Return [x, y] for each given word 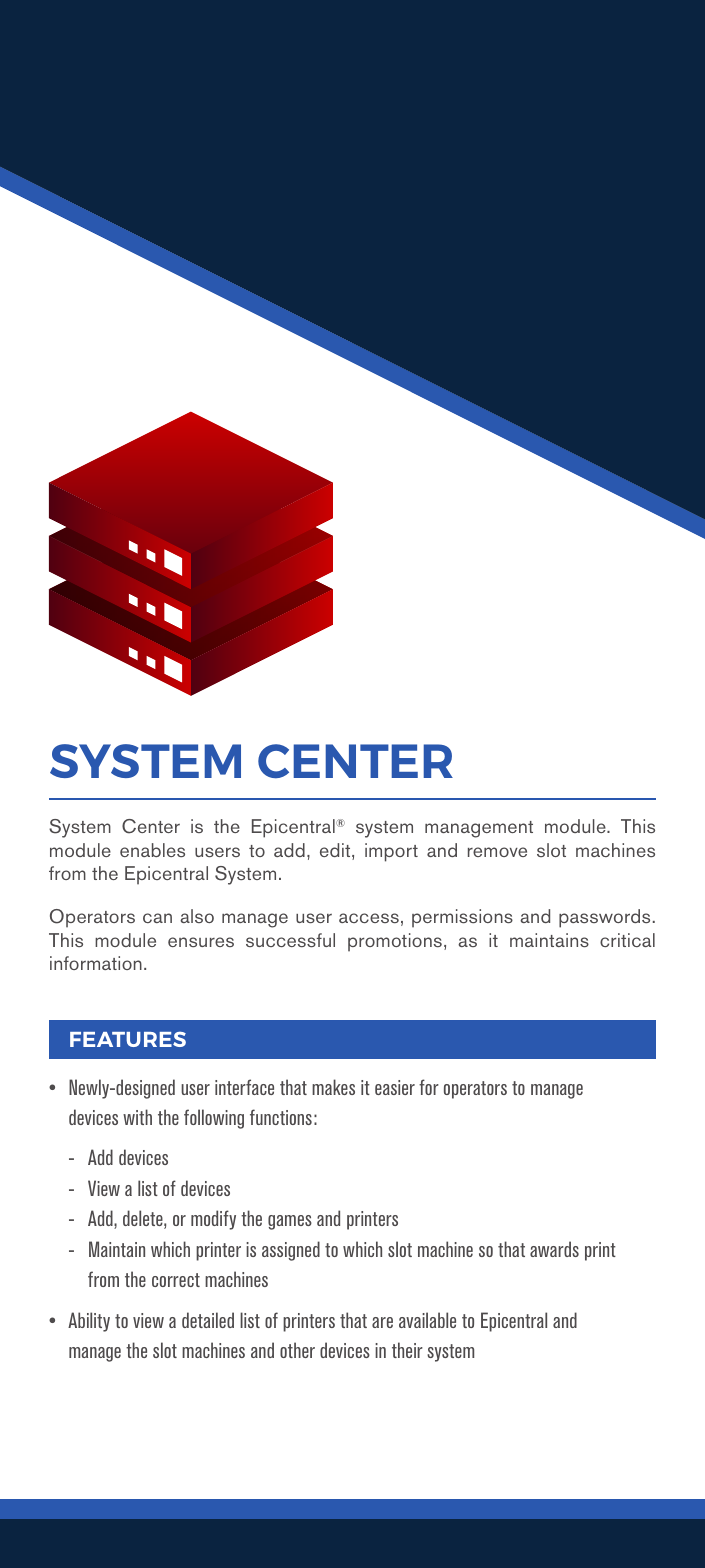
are [382, 1322]
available [427, 1320]
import [391, 852]
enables [152, 850]
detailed [208, 1320]
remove [497, 852]
